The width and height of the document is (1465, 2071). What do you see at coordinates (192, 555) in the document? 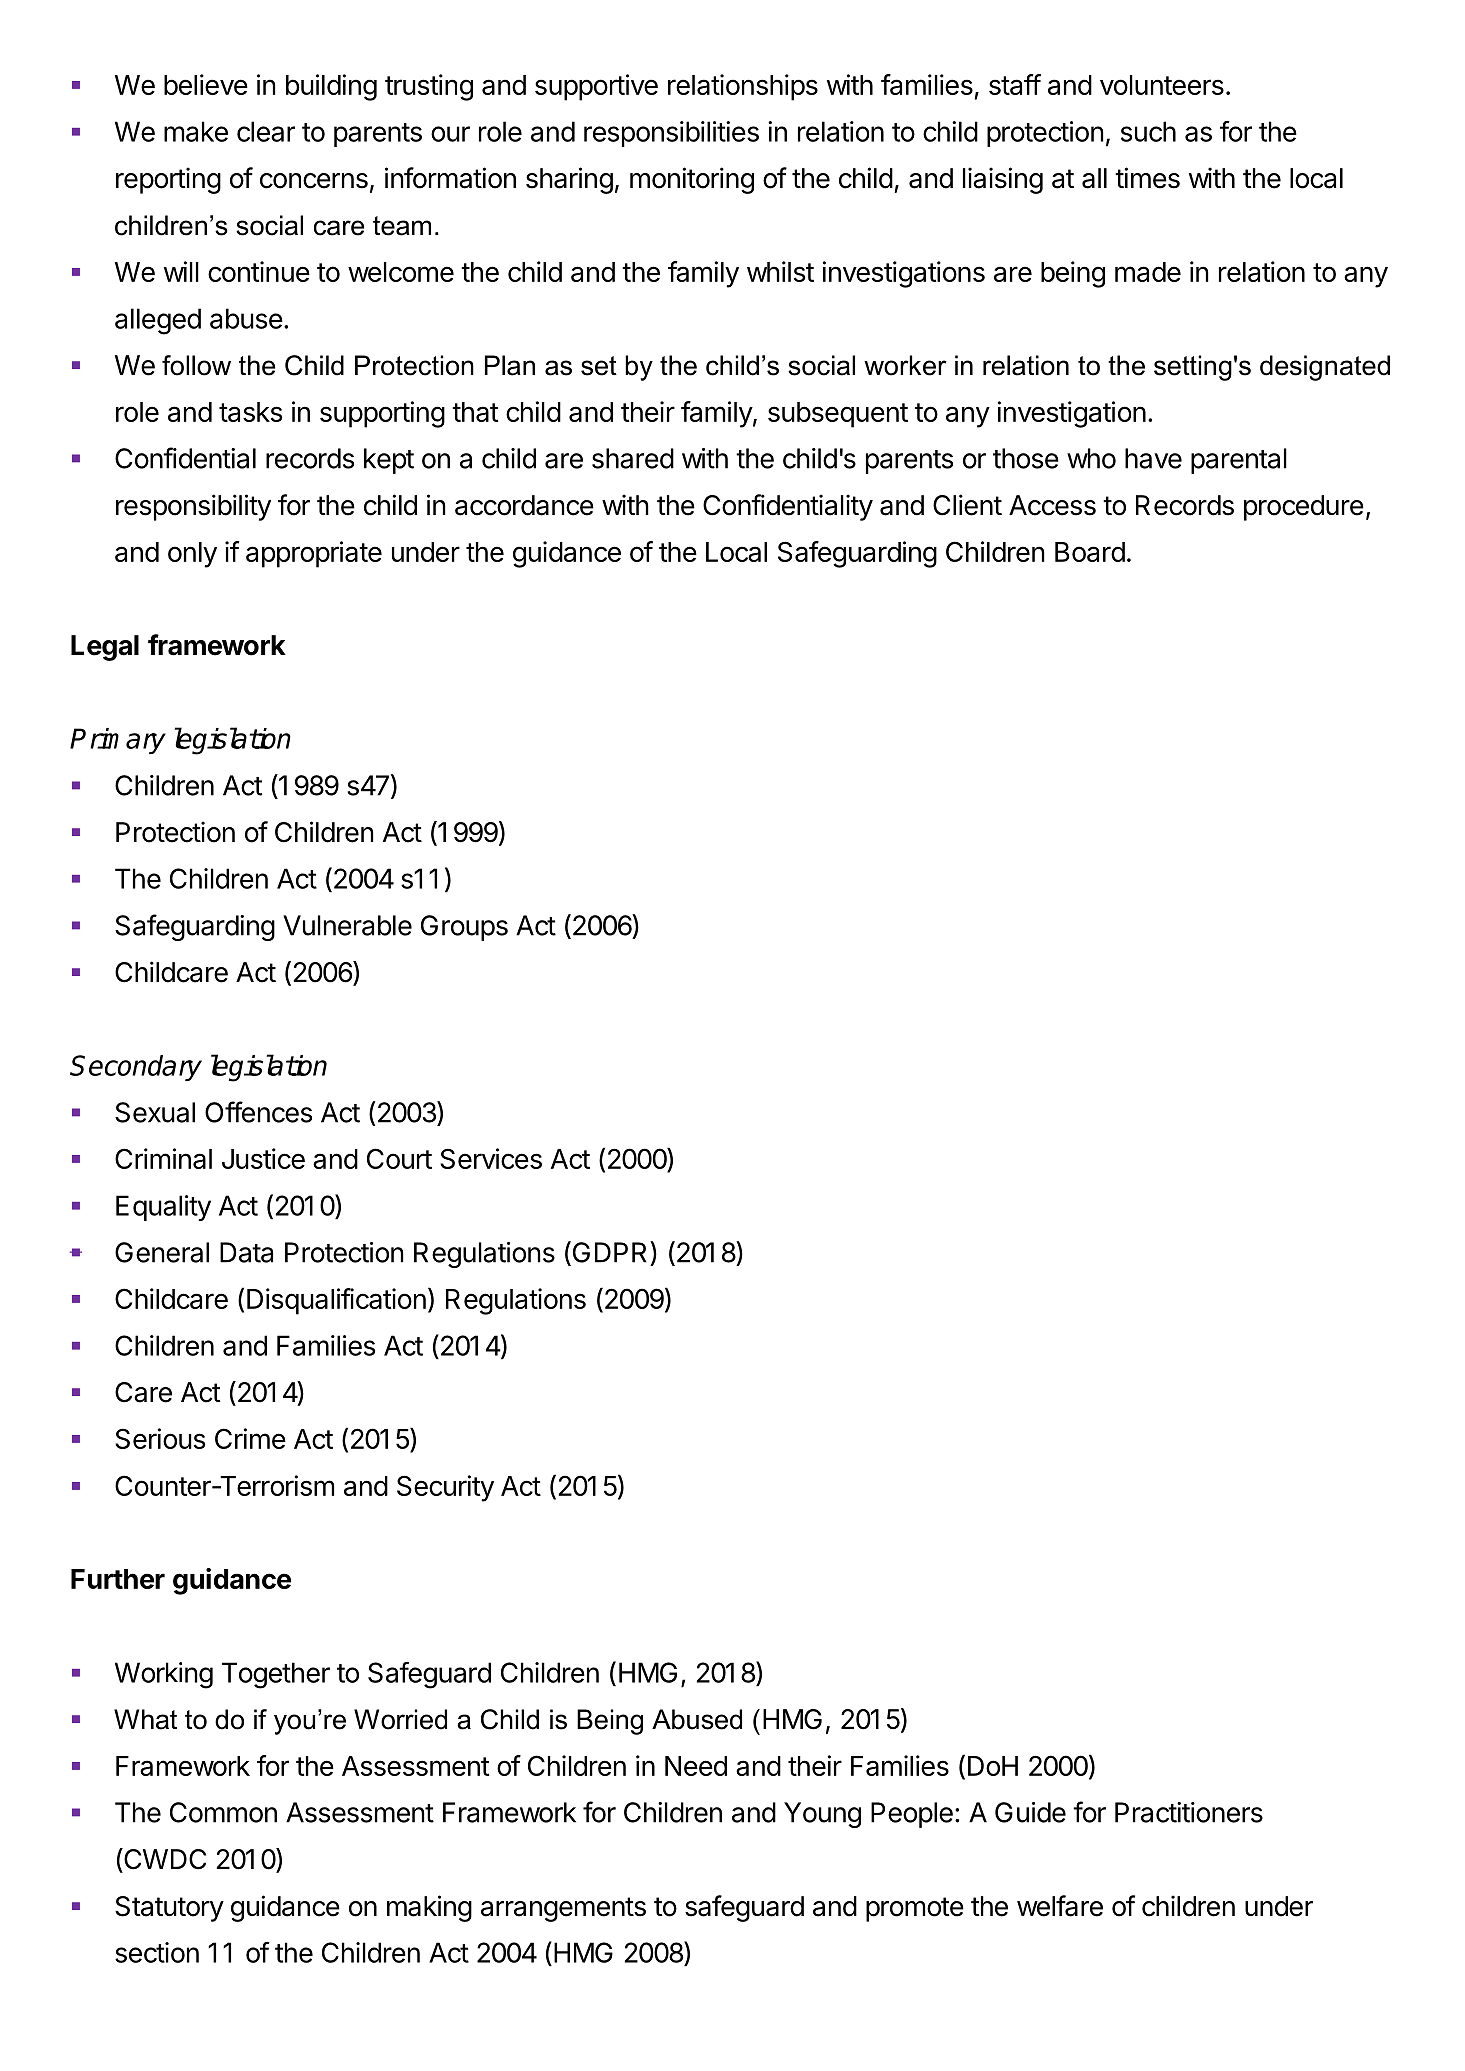
I see `only` at bounding box center [192, 555].
